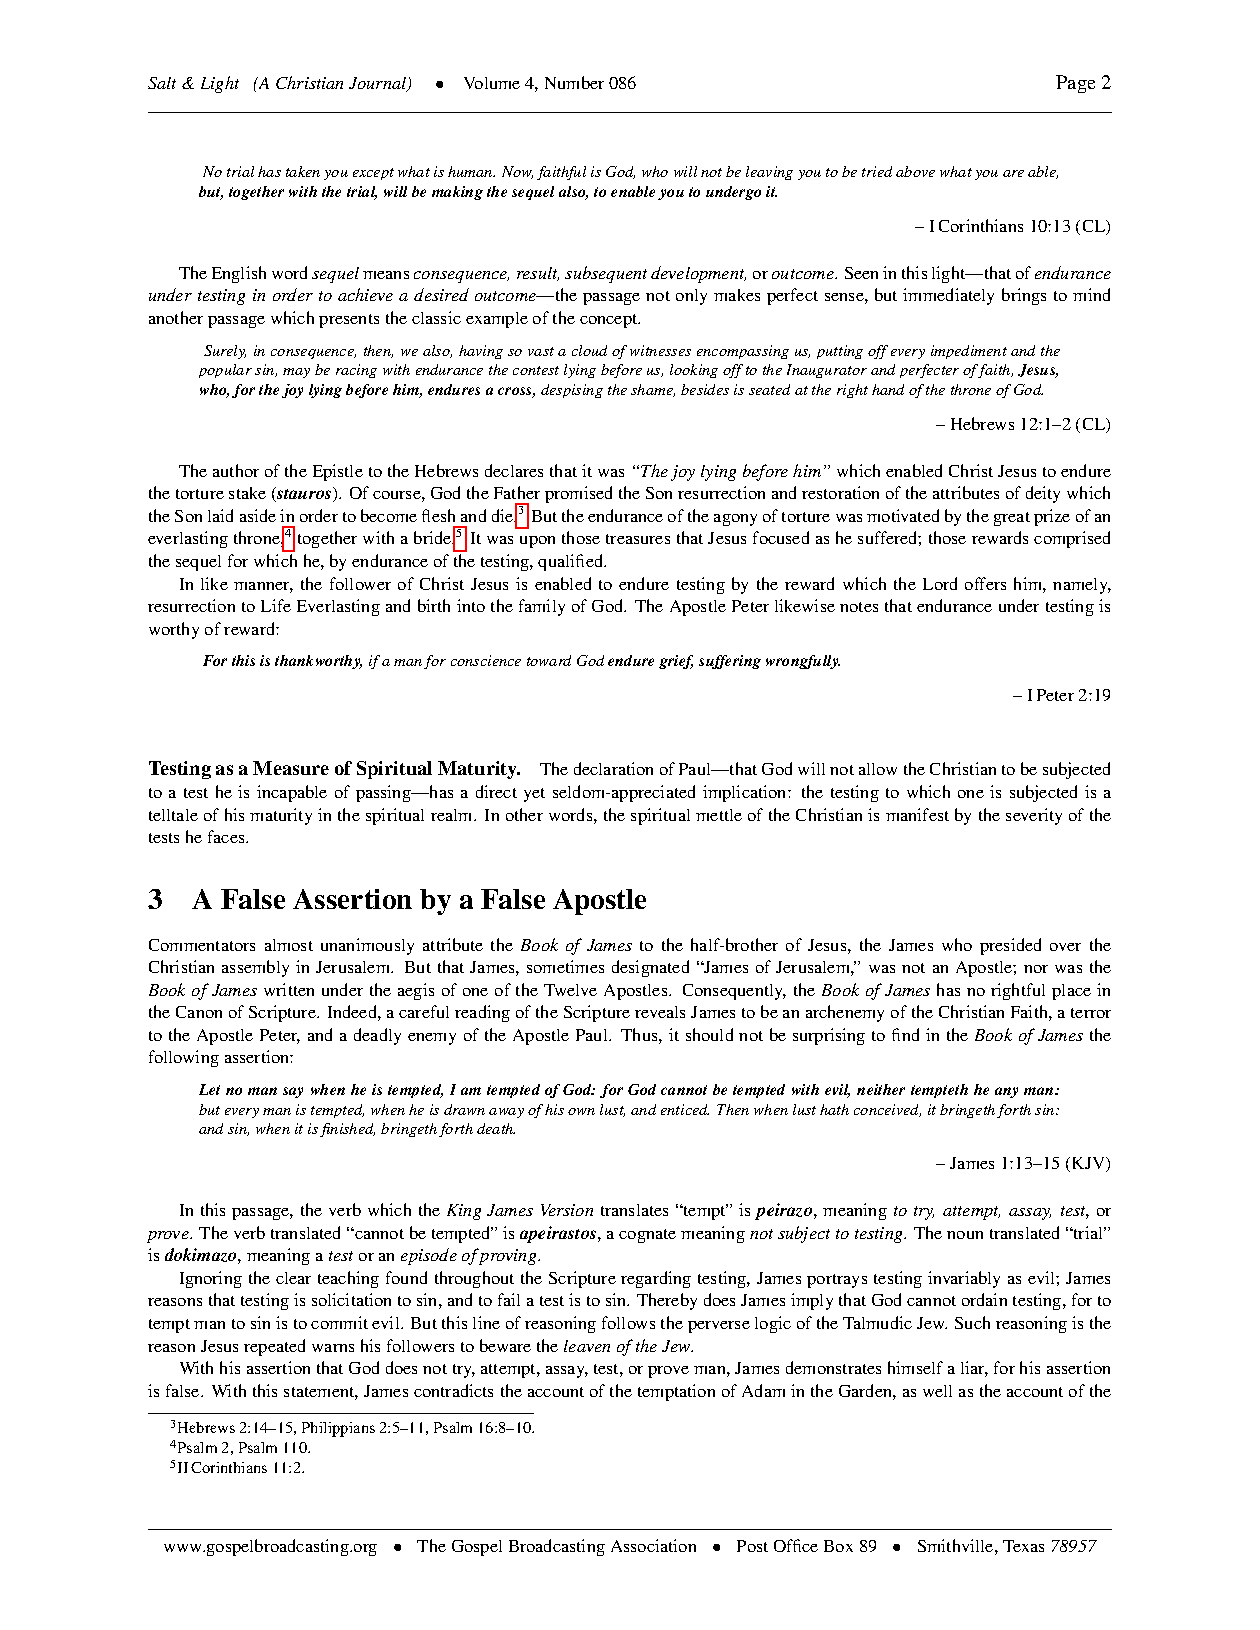  What do you see at coordinates (574, 82) in the page?
I see `Number` at bounding box center [574, 82].
